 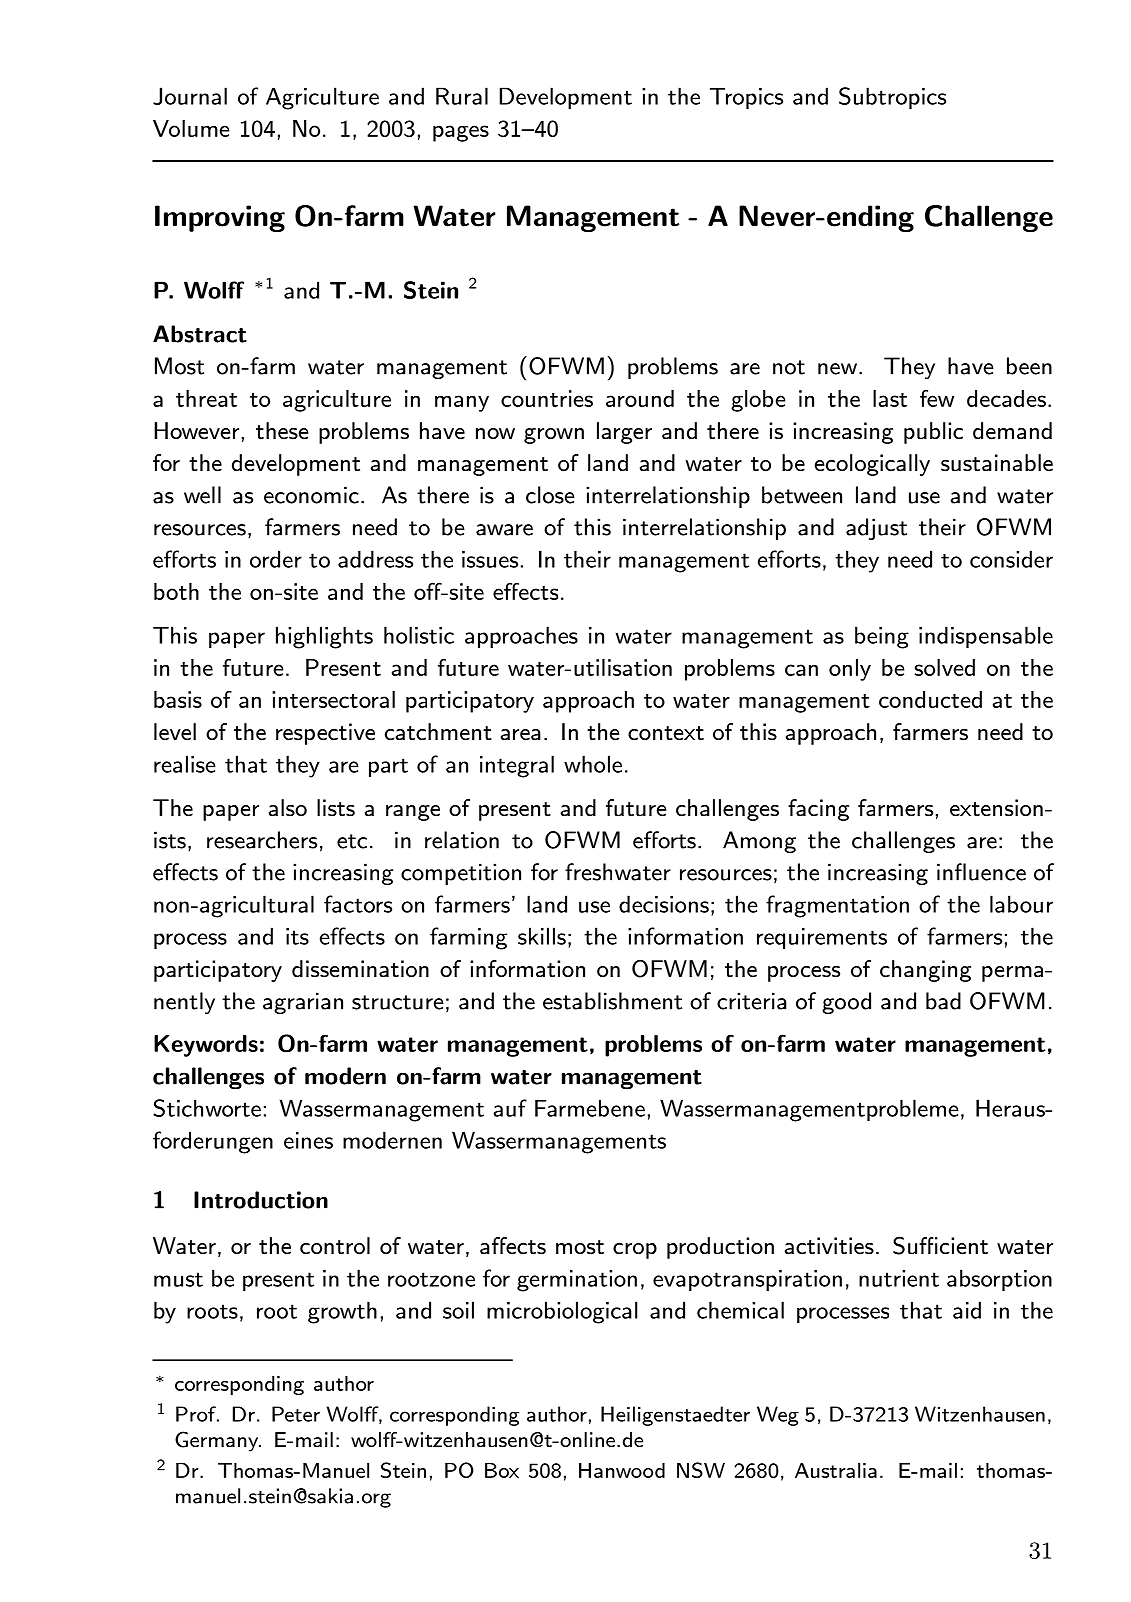 What do you see at coordinates (899, 1278) in the page?
I see `nutrient` at bounding box center [899, 1278].
